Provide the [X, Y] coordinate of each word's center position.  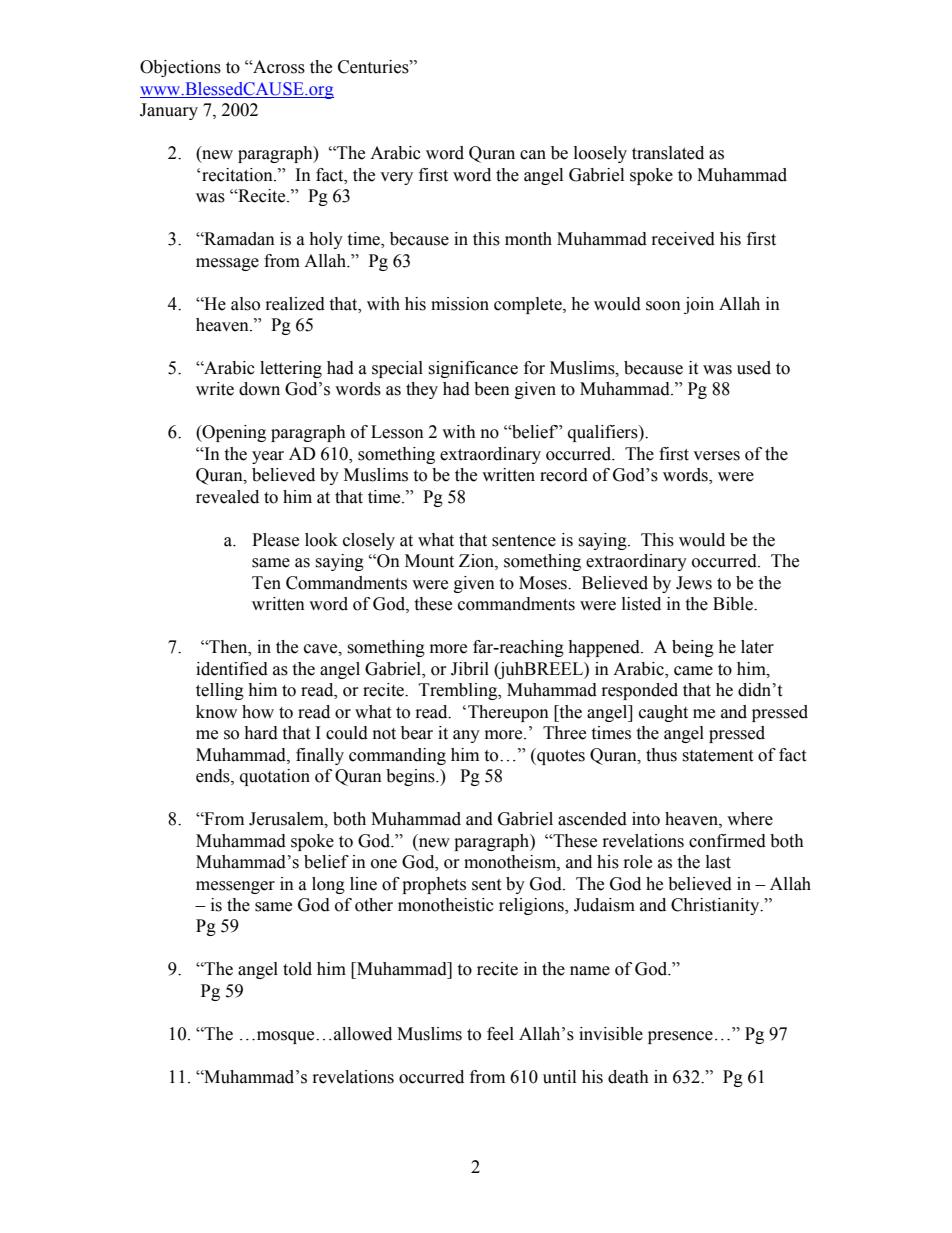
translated [668, 153]
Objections [180, 68]
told [297, 969]
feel [500, 1034]
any [466, 736]
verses [716, 456]
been [492, 389]
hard [261, 733]
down [259, 389]
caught [663, 713]
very [396, 178]
